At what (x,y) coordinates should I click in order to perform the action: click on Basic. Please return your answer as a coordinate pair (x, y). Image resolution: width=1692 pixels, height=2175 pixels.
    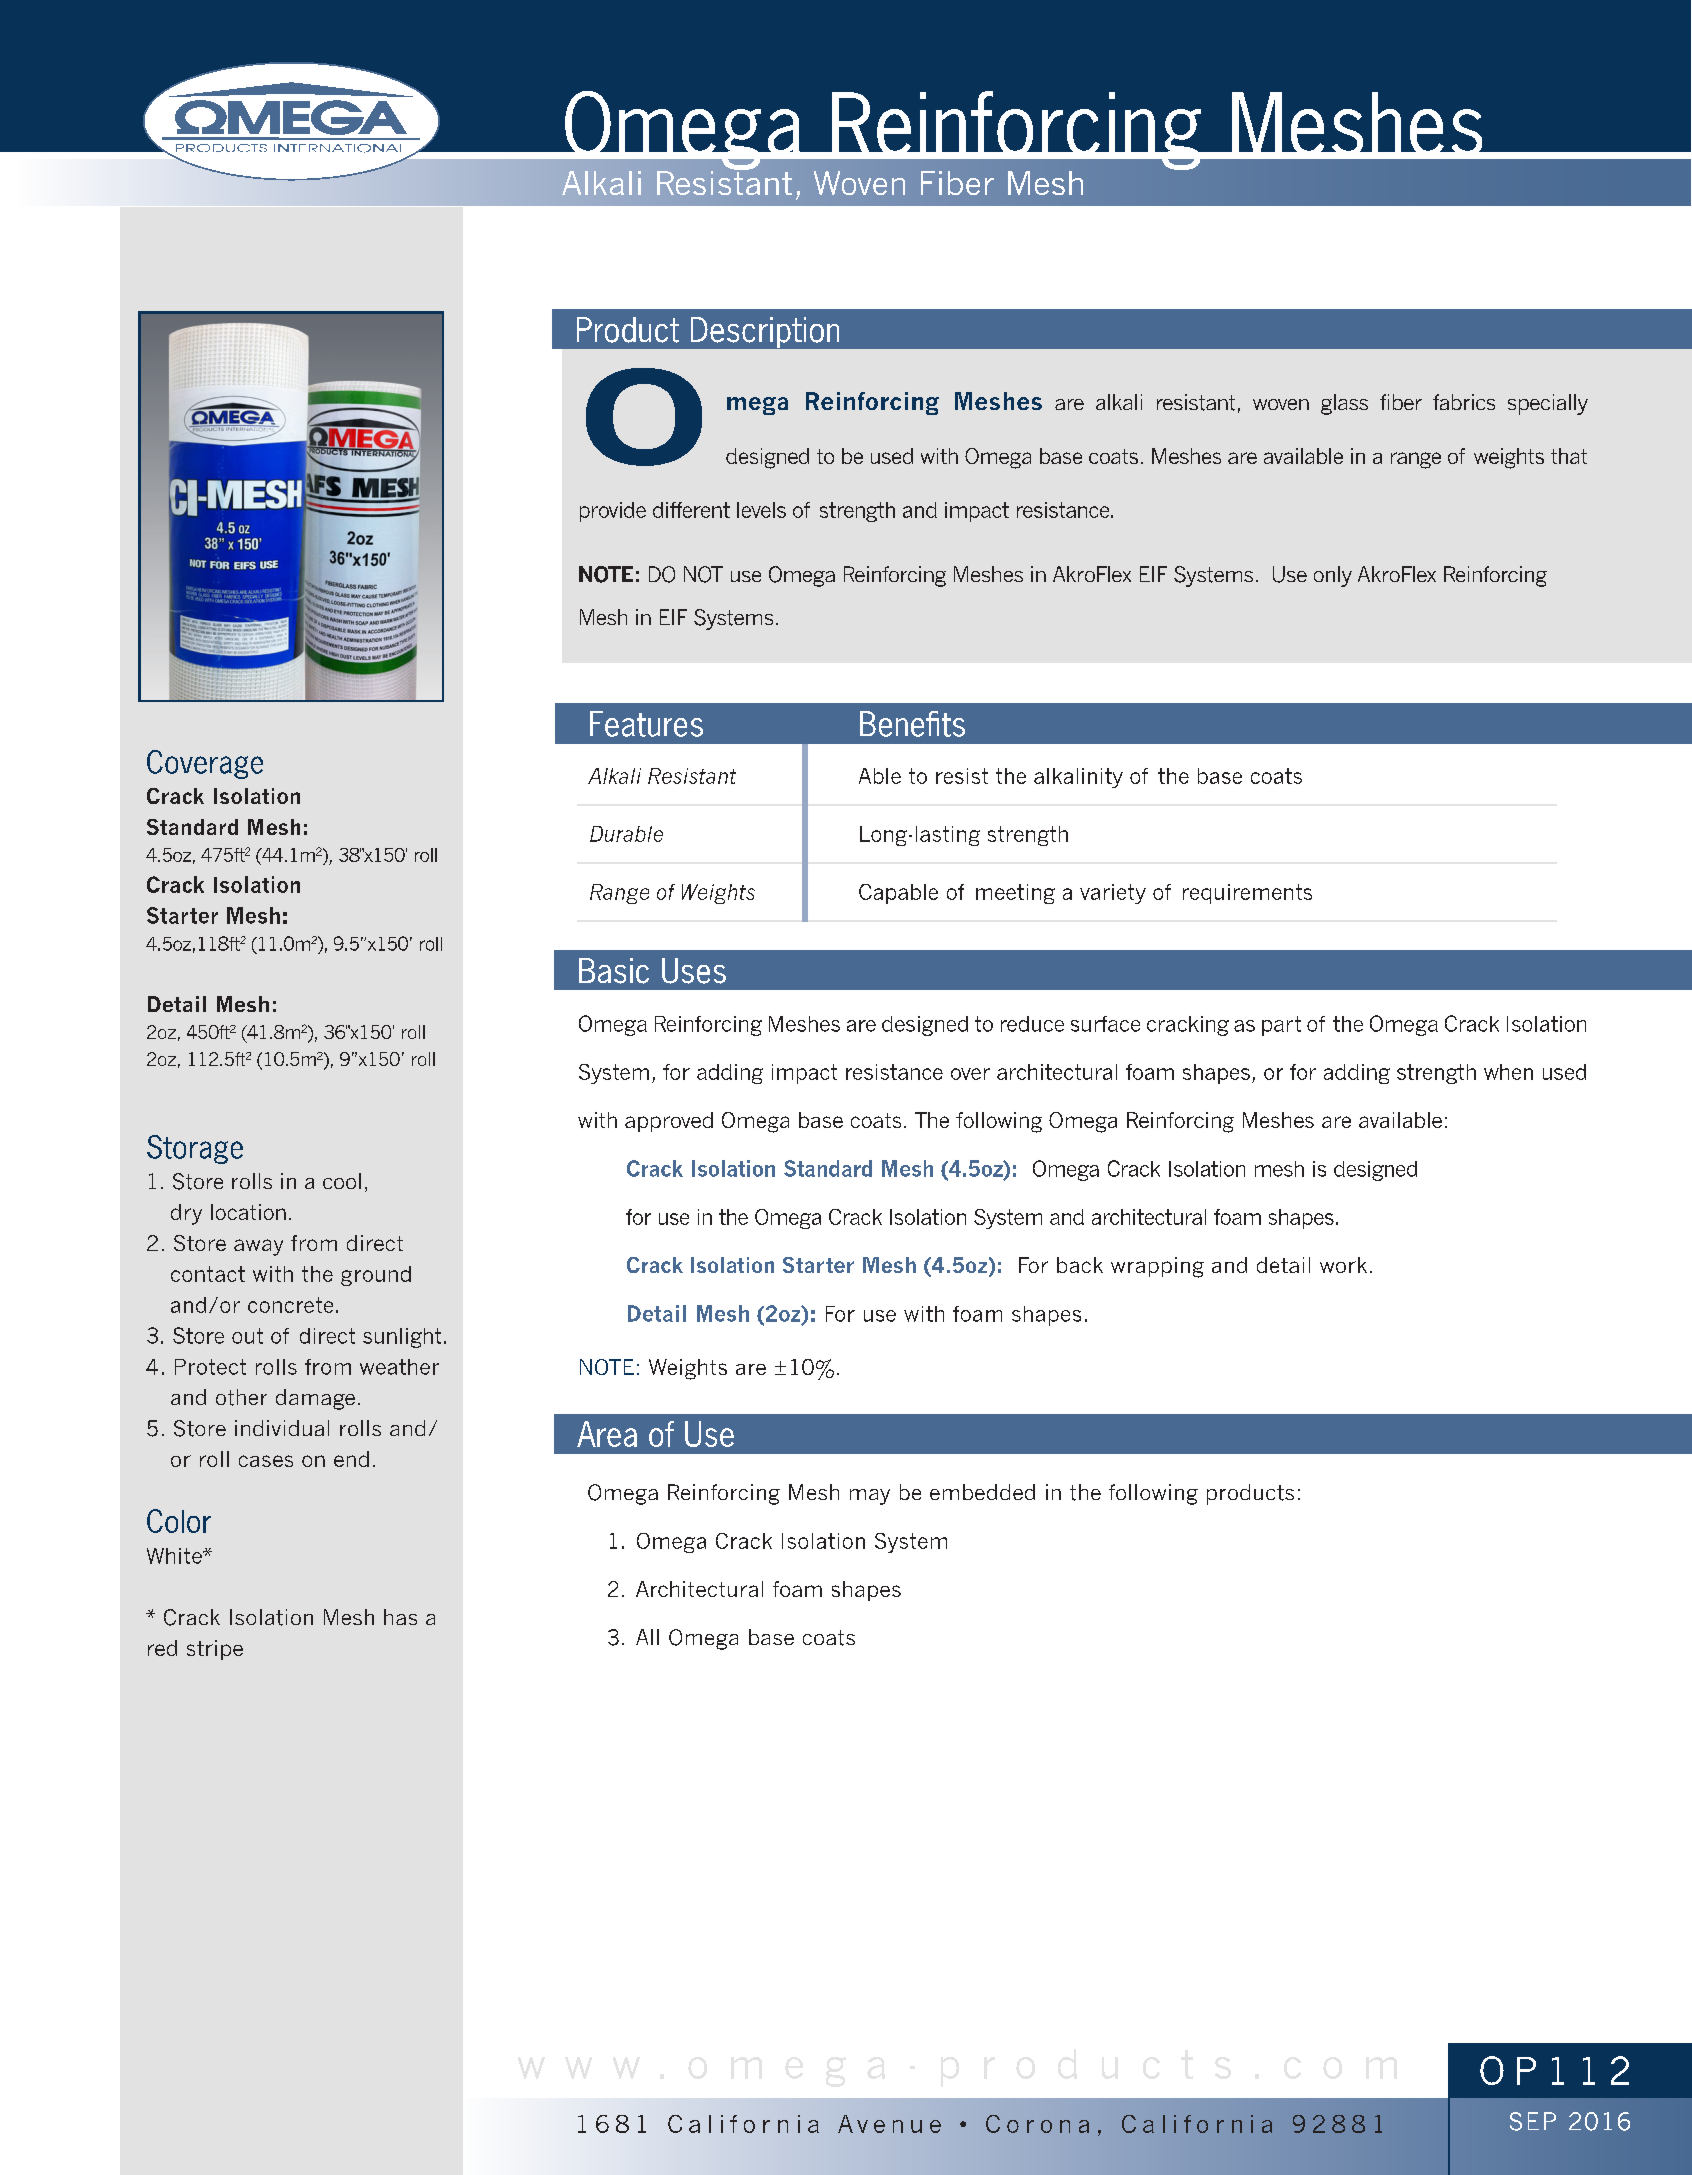
    Looking at the image, I should click on (614, 971).
